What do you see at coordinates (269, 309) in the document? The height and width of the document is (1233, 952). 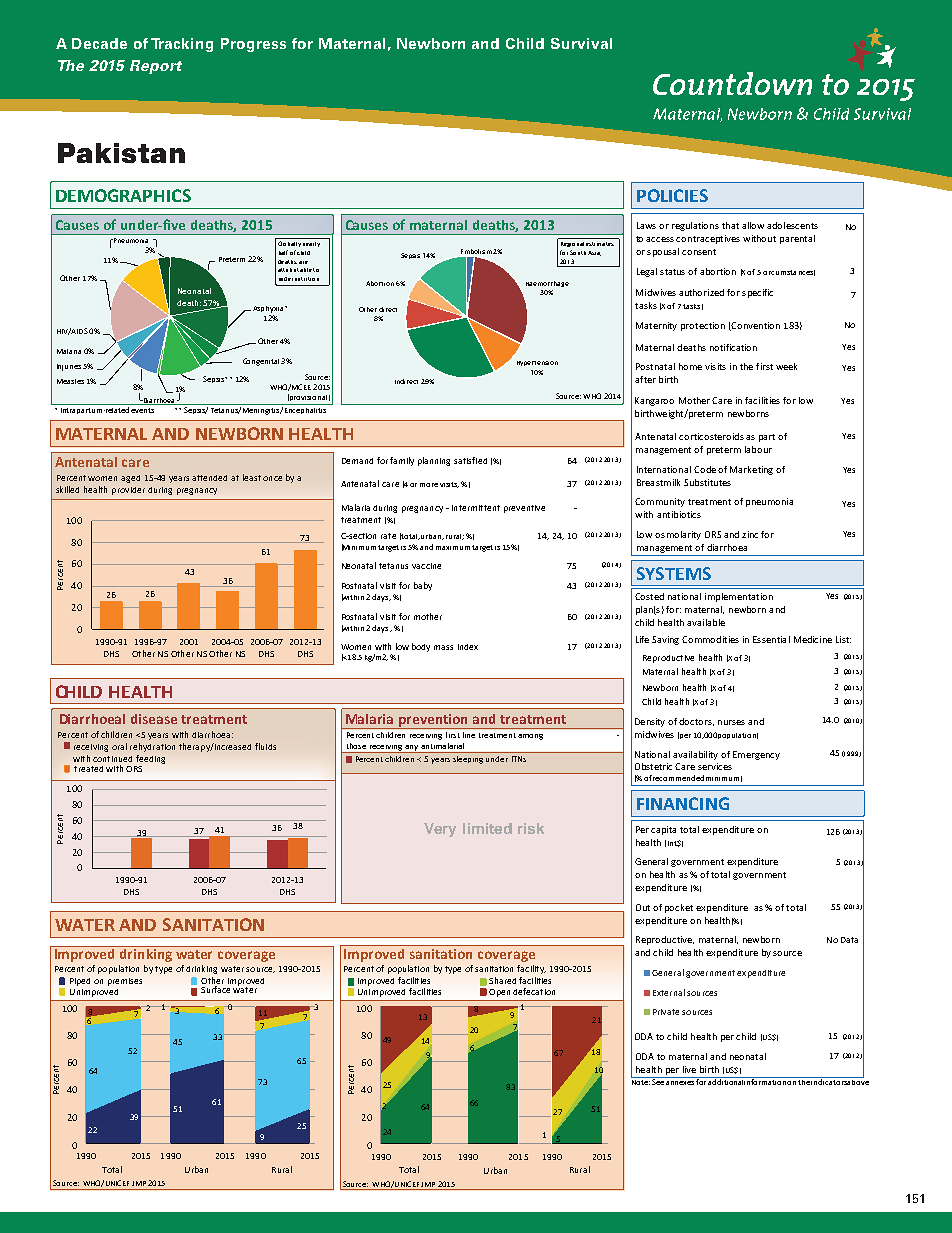 I see `Asphyxia` at bounding box center [269, 309].
